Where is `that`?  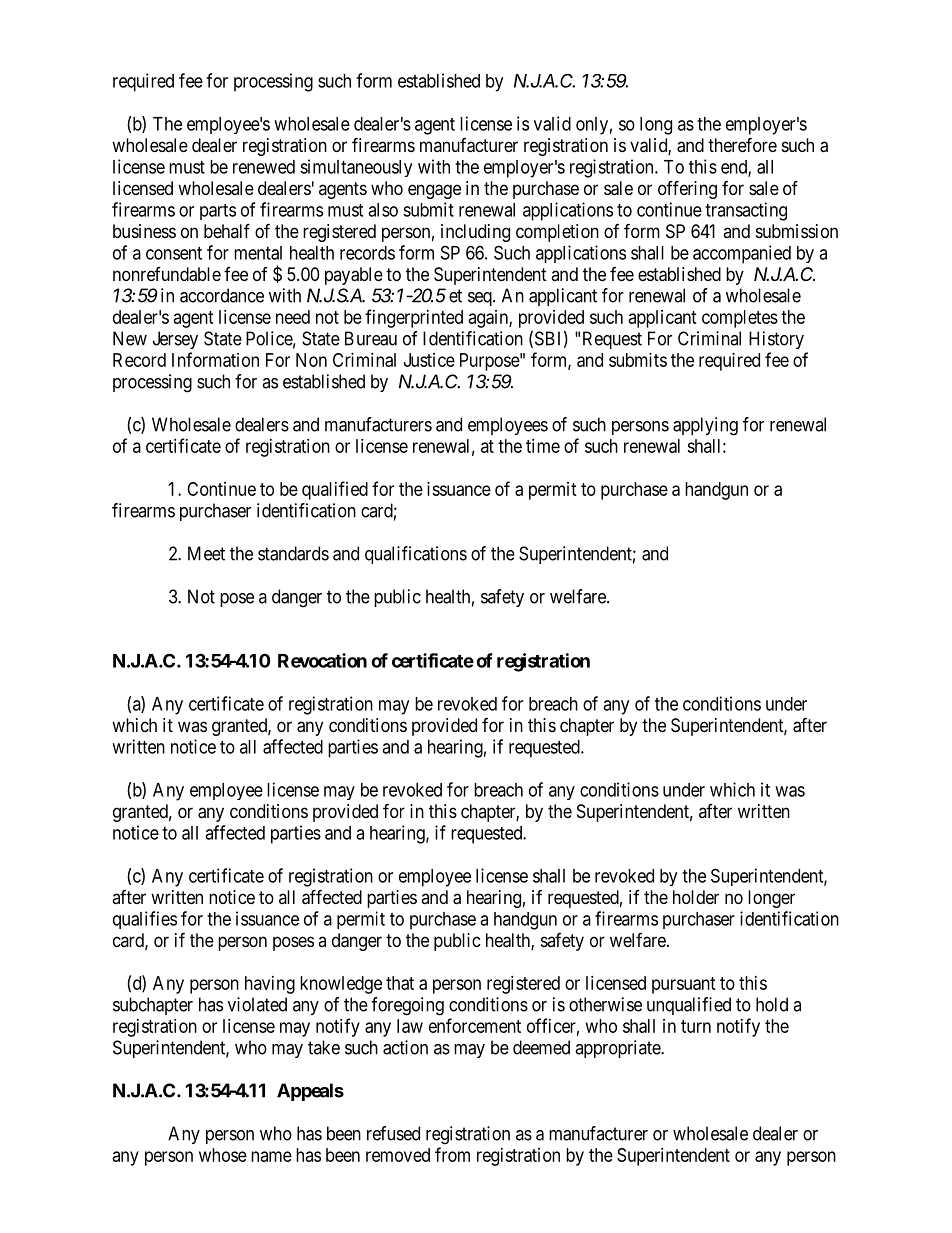 that is located at coordinates (400, 983).
